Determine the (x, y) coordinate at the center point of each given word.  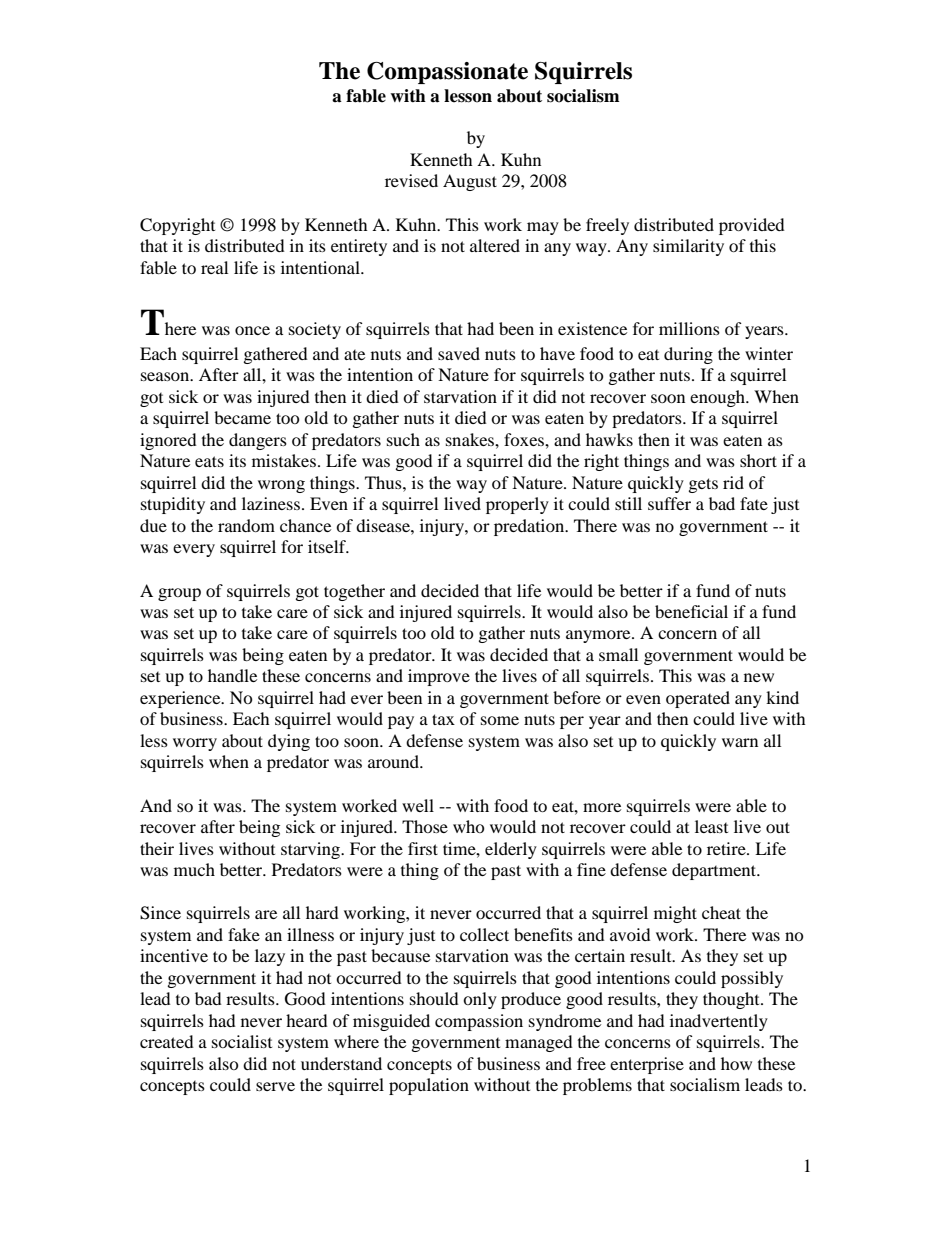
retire (727, 848)
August (470, 182)
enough (719, 398)
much (194, 869)
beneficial (691, 611)
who (469, 826)
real (214, 267)
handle (232, 675)
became (242, 417)
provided (752, 226)
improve (439, 677)
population (429, 1086)
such (403, 439)
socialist (242, 1041)
